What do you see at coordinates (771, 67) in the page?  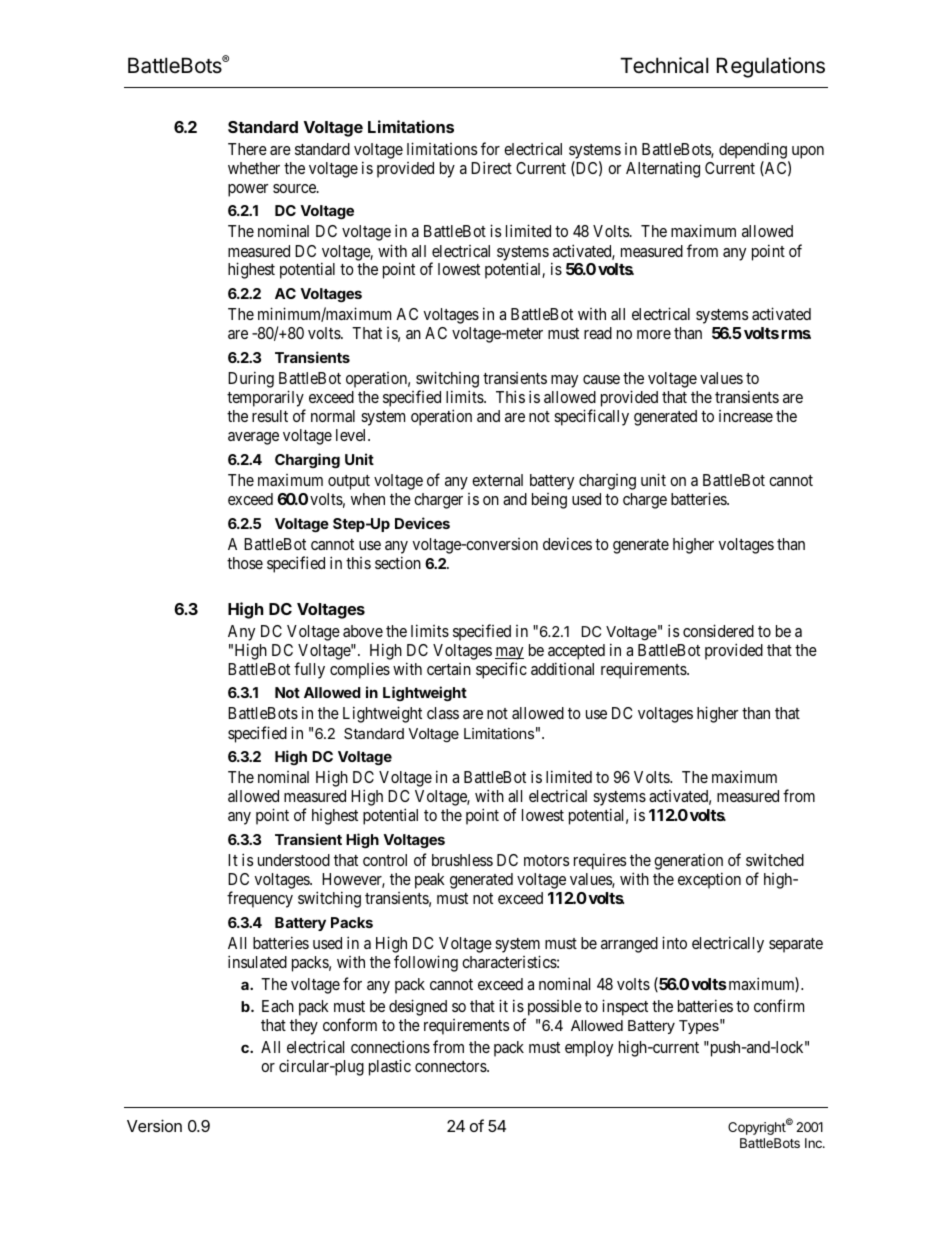 I see `Regulations` at bounding box center [771, 67].
